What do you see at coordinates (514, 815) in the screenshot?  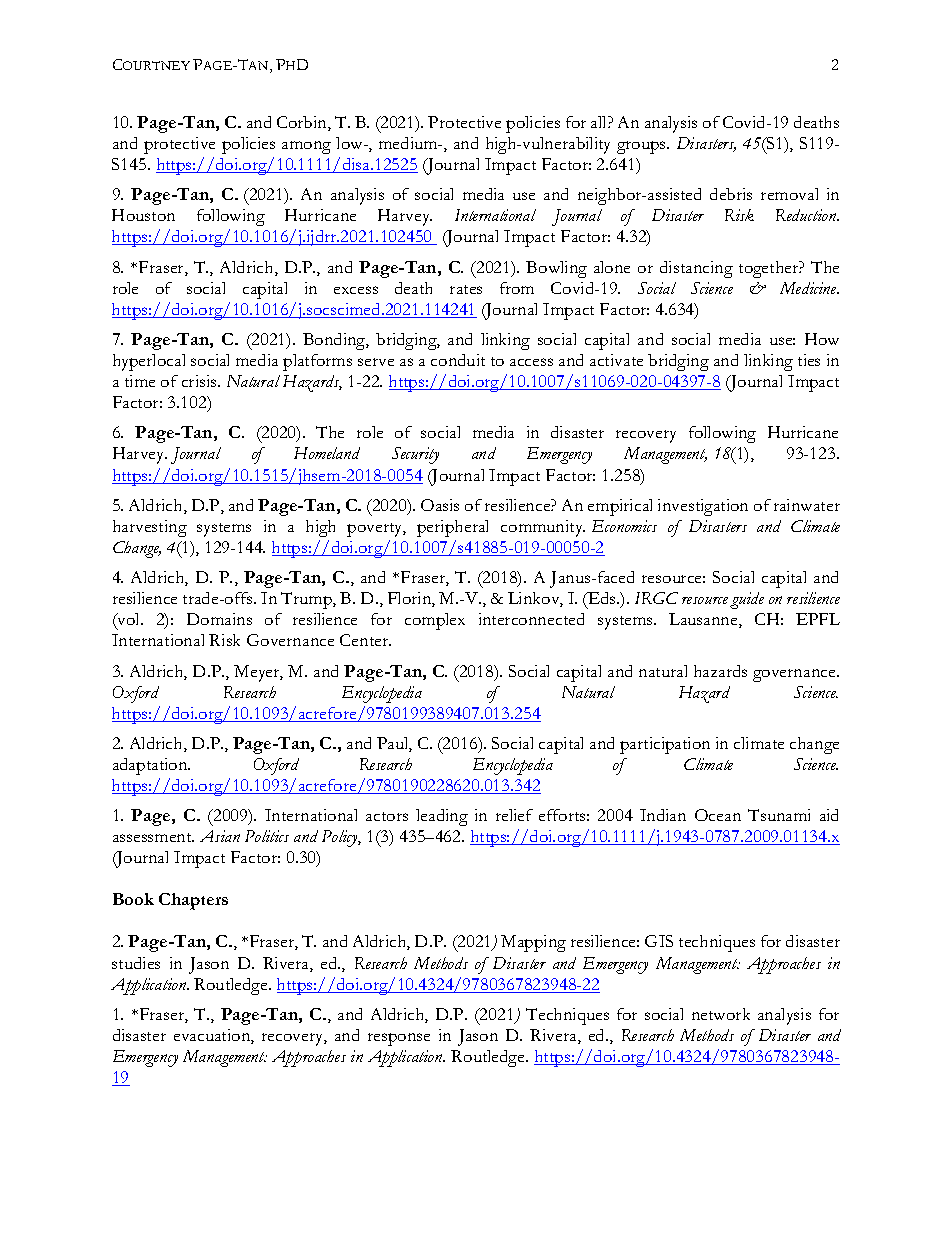 I see `relief` at bounding box center [514, 815].
